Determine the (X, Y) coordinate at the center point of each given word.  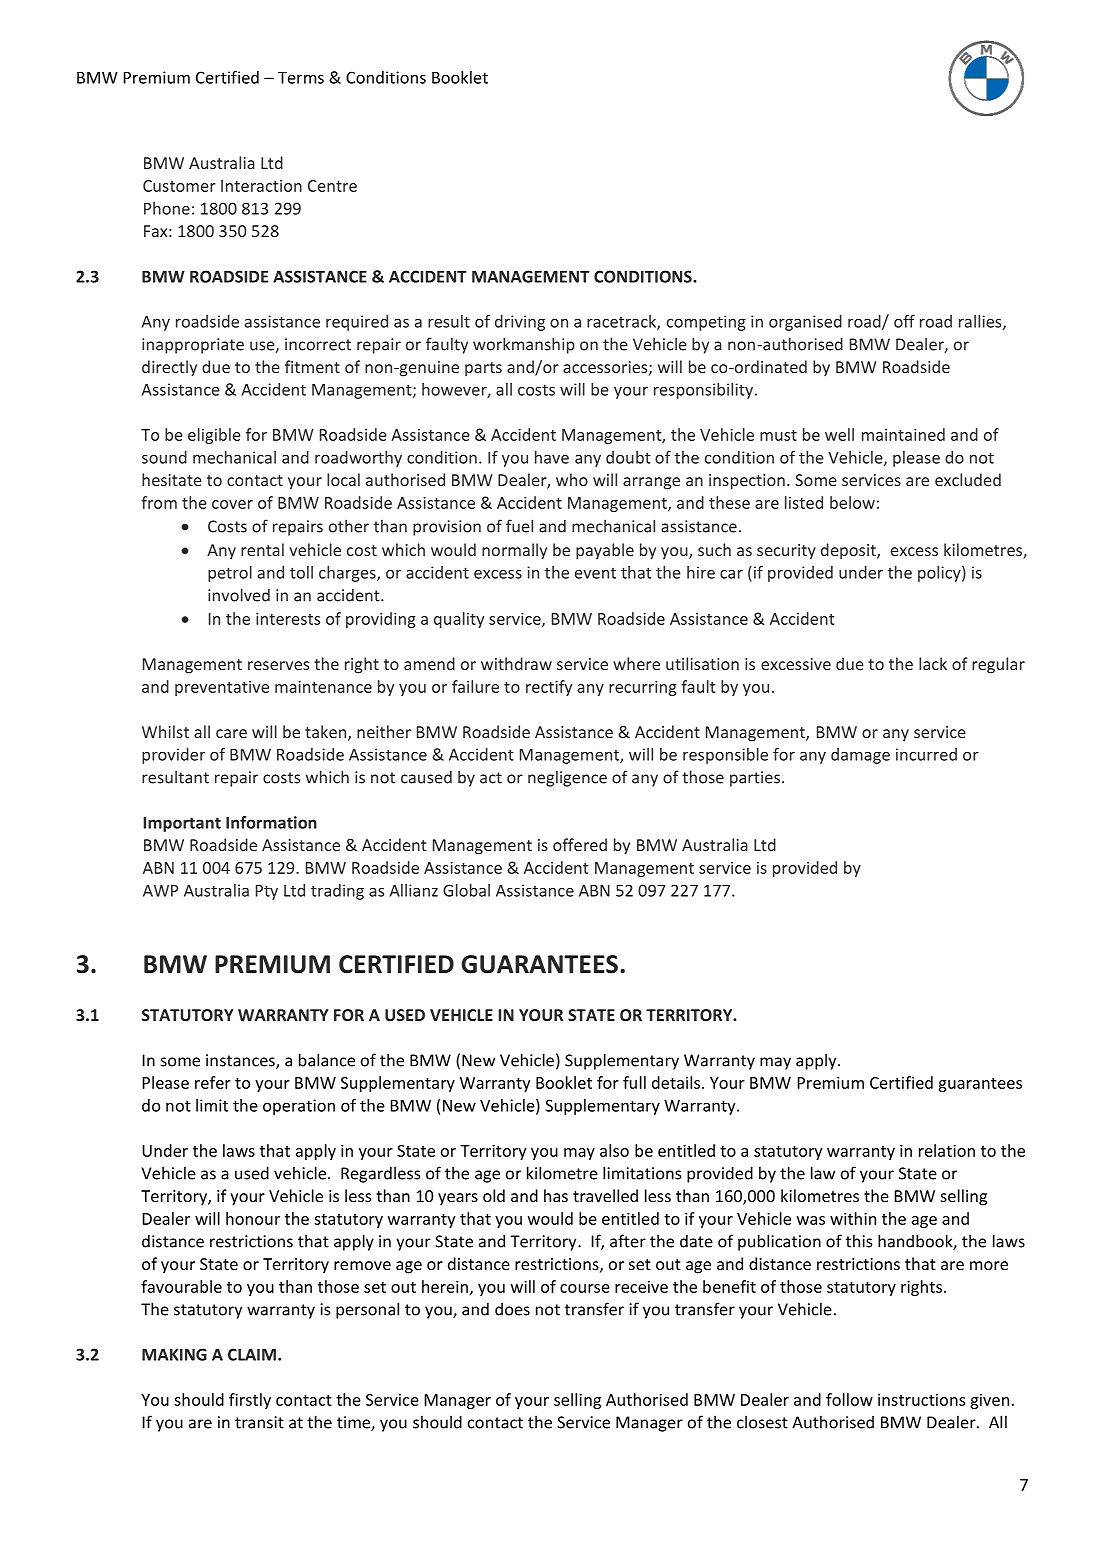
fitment (312, 366)
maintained (903, 434)
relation (947, 1150)
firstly (250, 1401)
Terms (301, 78)
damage (860, 756)
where (636, 663)
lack (933, 663)
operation (299, 1107)
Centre (332, 186)
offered (580, 844)
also (614, 1150)
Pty (267, 892)
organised (805, 323)
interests (288, 619)
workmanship (524, 345)
